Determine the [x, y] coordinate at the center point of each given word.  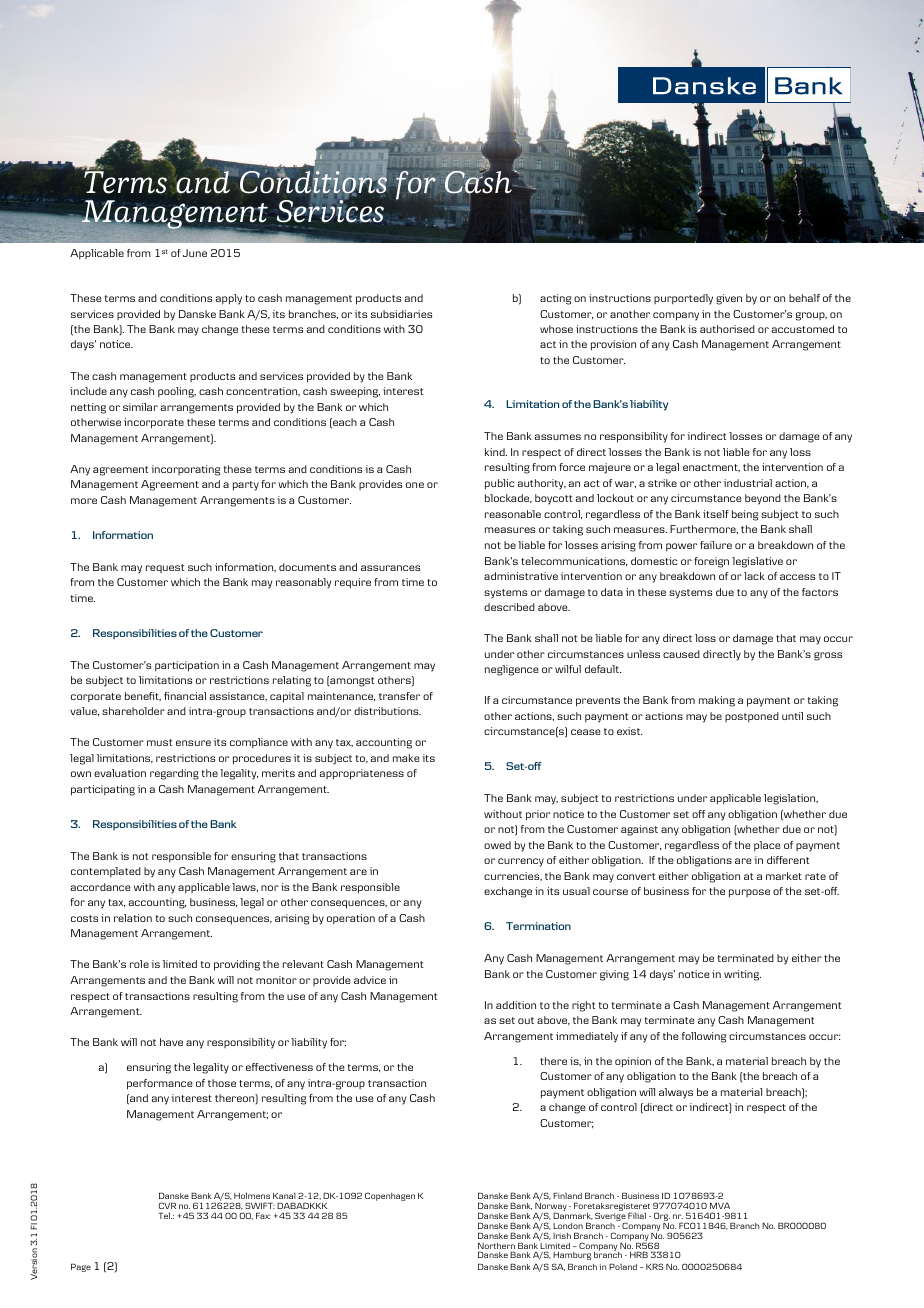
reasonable [513, 514]
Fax [263, 1215]
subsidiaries [401, 314]
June [195, 253]
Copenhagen [390, 1196]
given [729, 299]
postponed [752, 717]
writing [742, 975]
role [139, 964]
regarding [174, 774]
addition [516, 1005]
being [745, 515]
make [406, 758]
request [165, 568]
